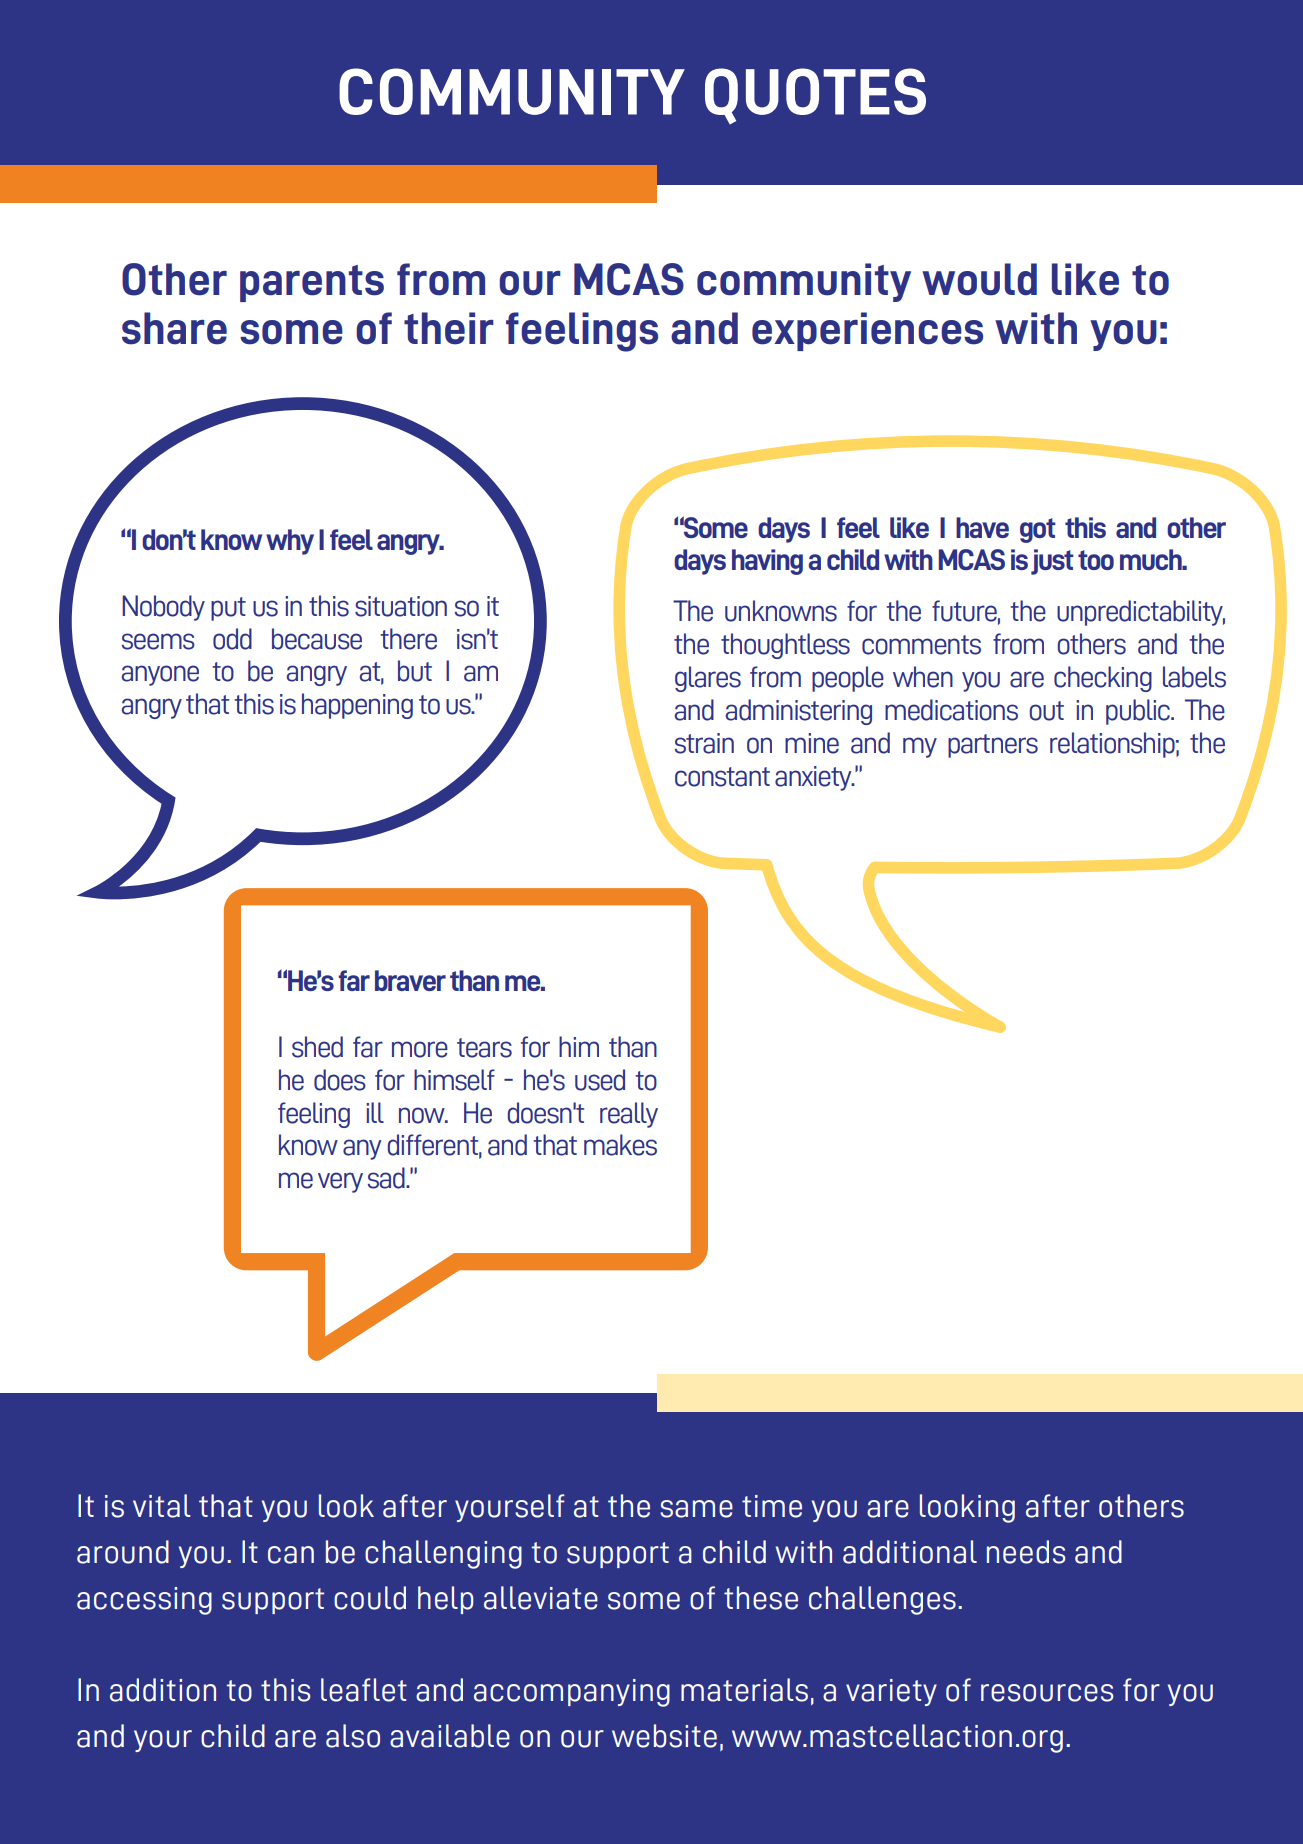  What do you see at coordinates (696, 1509) in the screenshot?
I see `same` at bounding box center [696, 1509].
